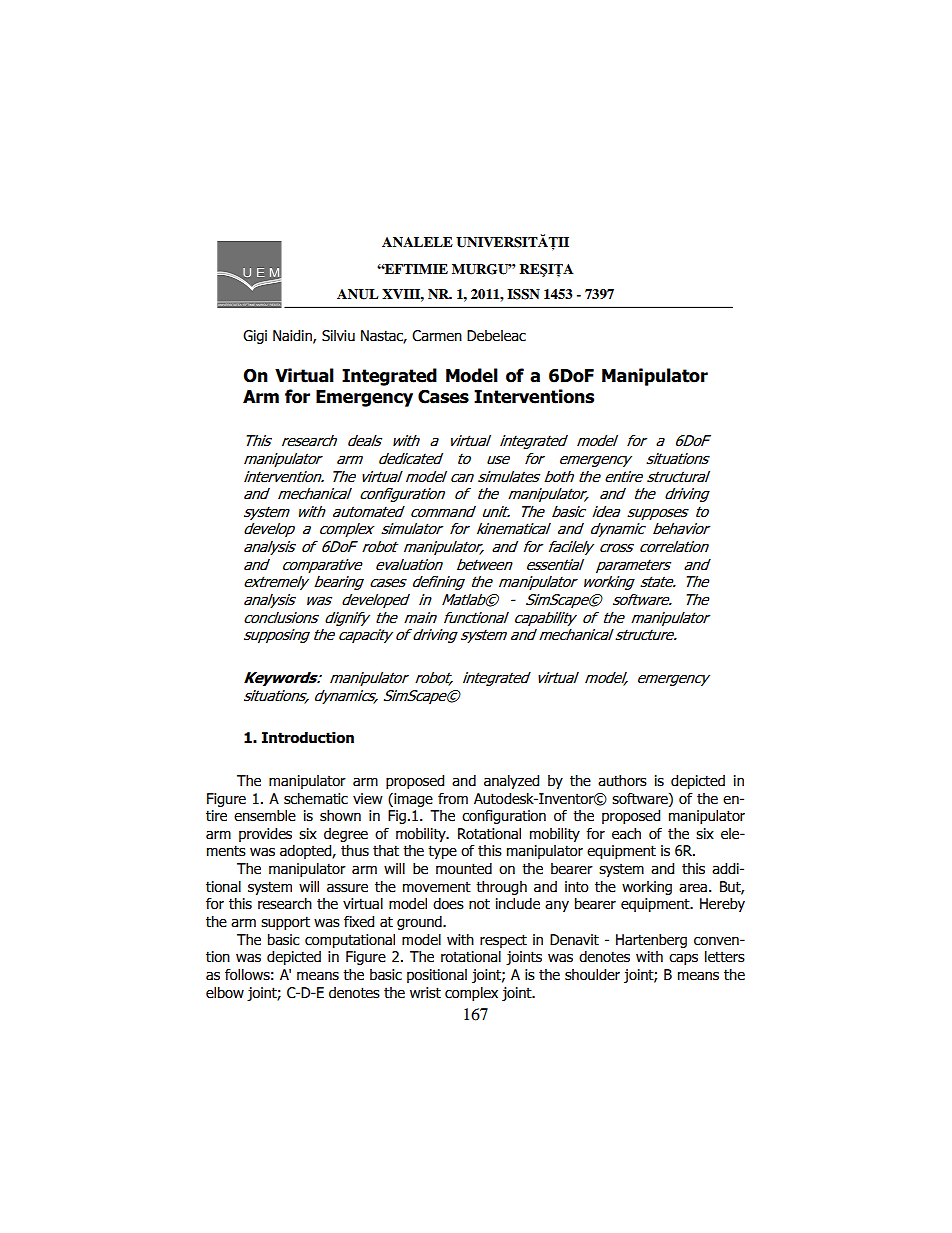 The height and width of the page is (1233, 952). I want to click on Carmen, so click(437, 336).
